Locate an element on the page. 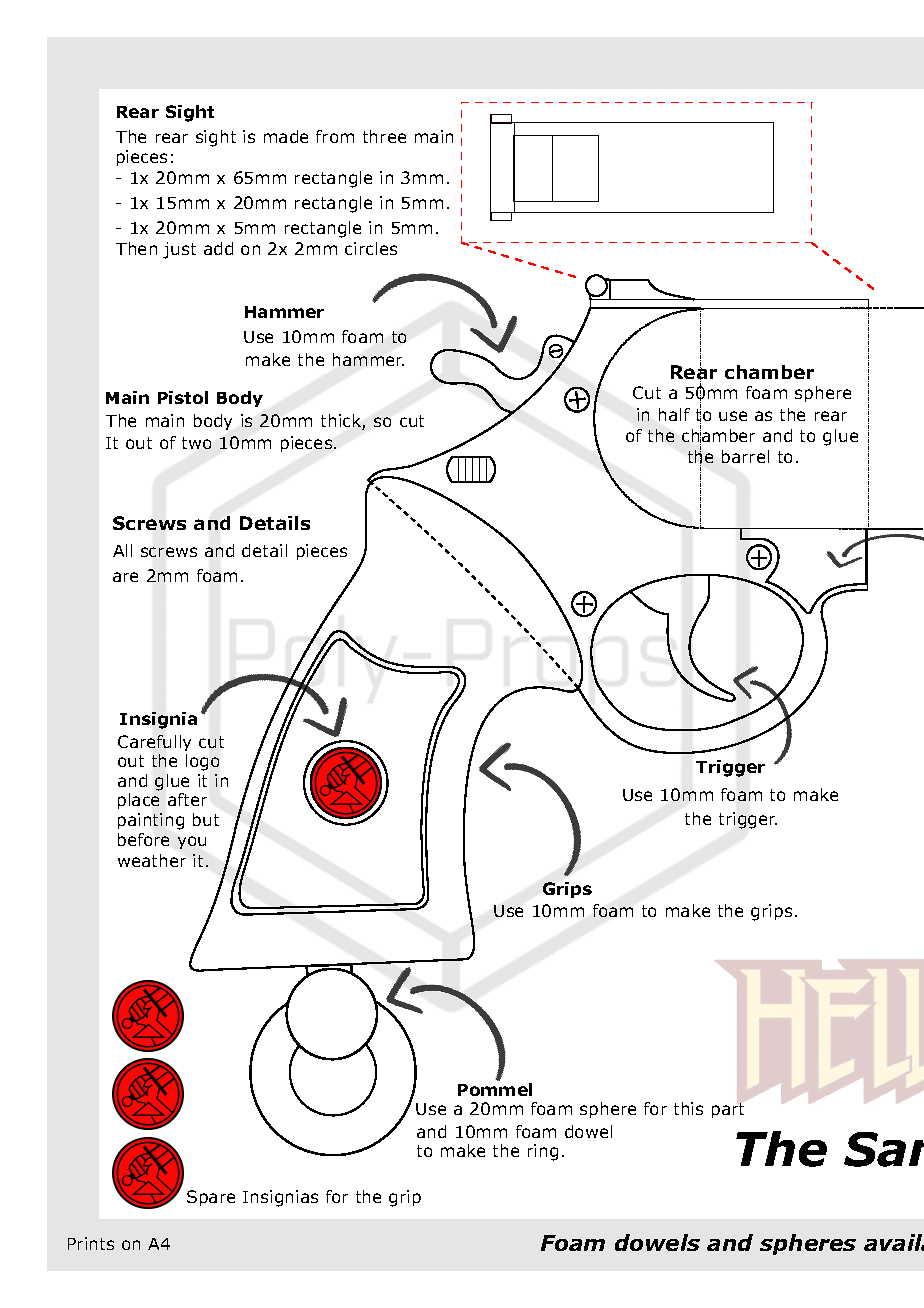  this is located at coordinates (688, 1108).
